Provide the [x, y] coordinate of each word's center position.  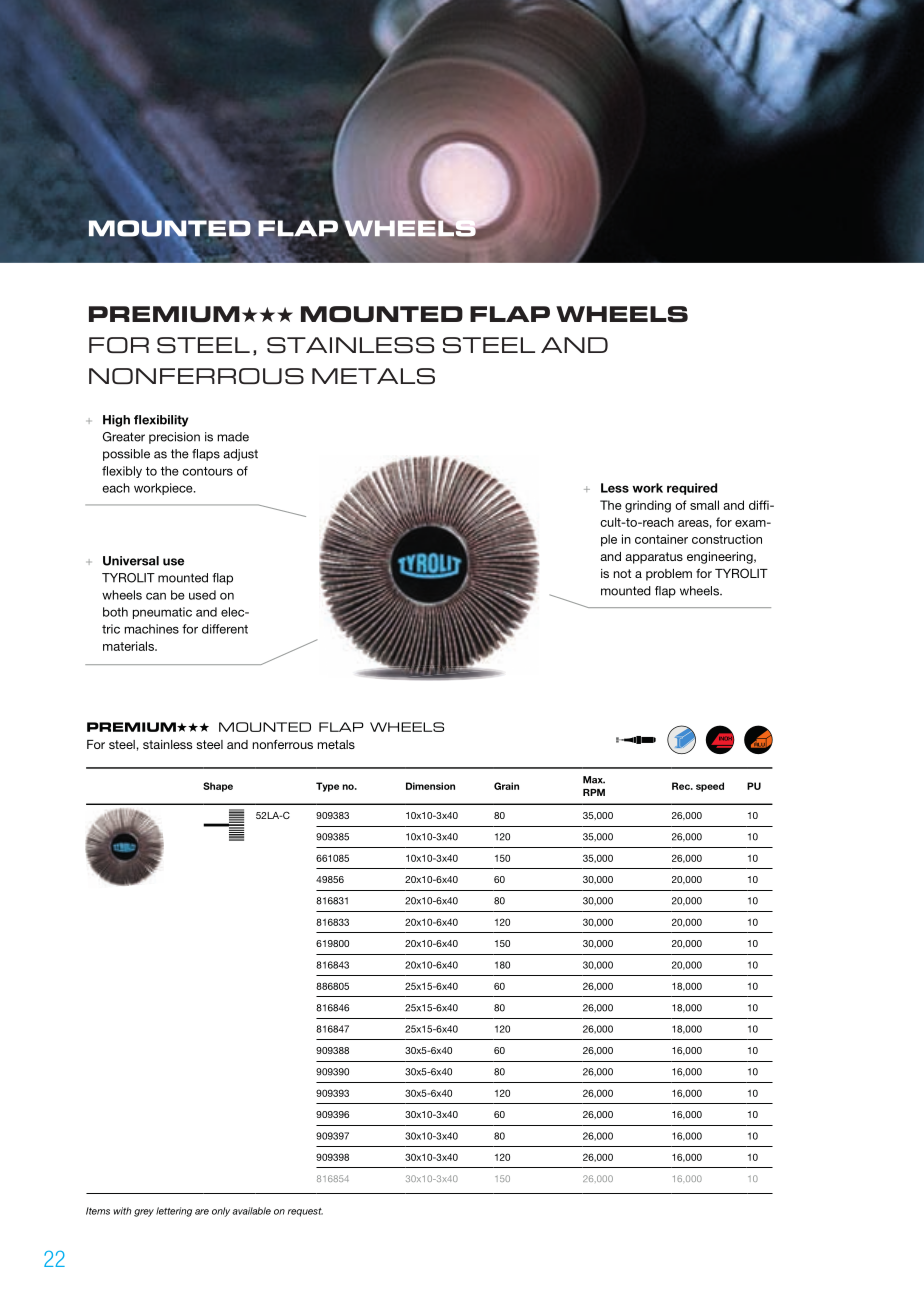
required [692, 489]
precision [174, 438]
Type [327, 787]
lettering [174, 1212]
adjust [240, 455]
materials [129, 646]
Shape [218, 787]
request [305, 1212]
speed [710, 787]
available [251, 1211]
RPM [594, 792]
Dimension [430, 786]
